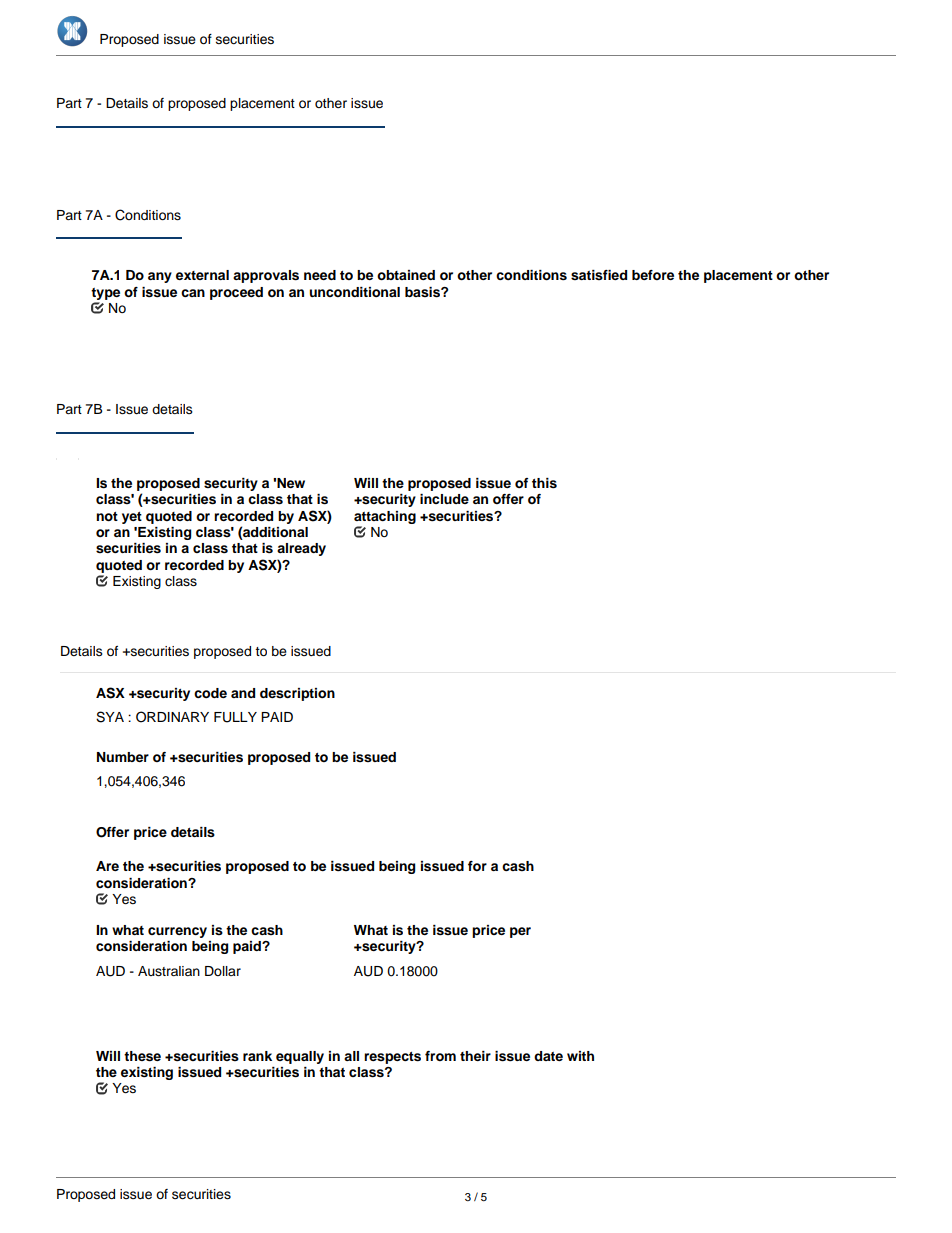 Image resolution: width=952 pixels, height=1233 pixels. What do you see at coordinates (385, 517) in the image?
I see `attaching` at bounding box center [385, 517].
